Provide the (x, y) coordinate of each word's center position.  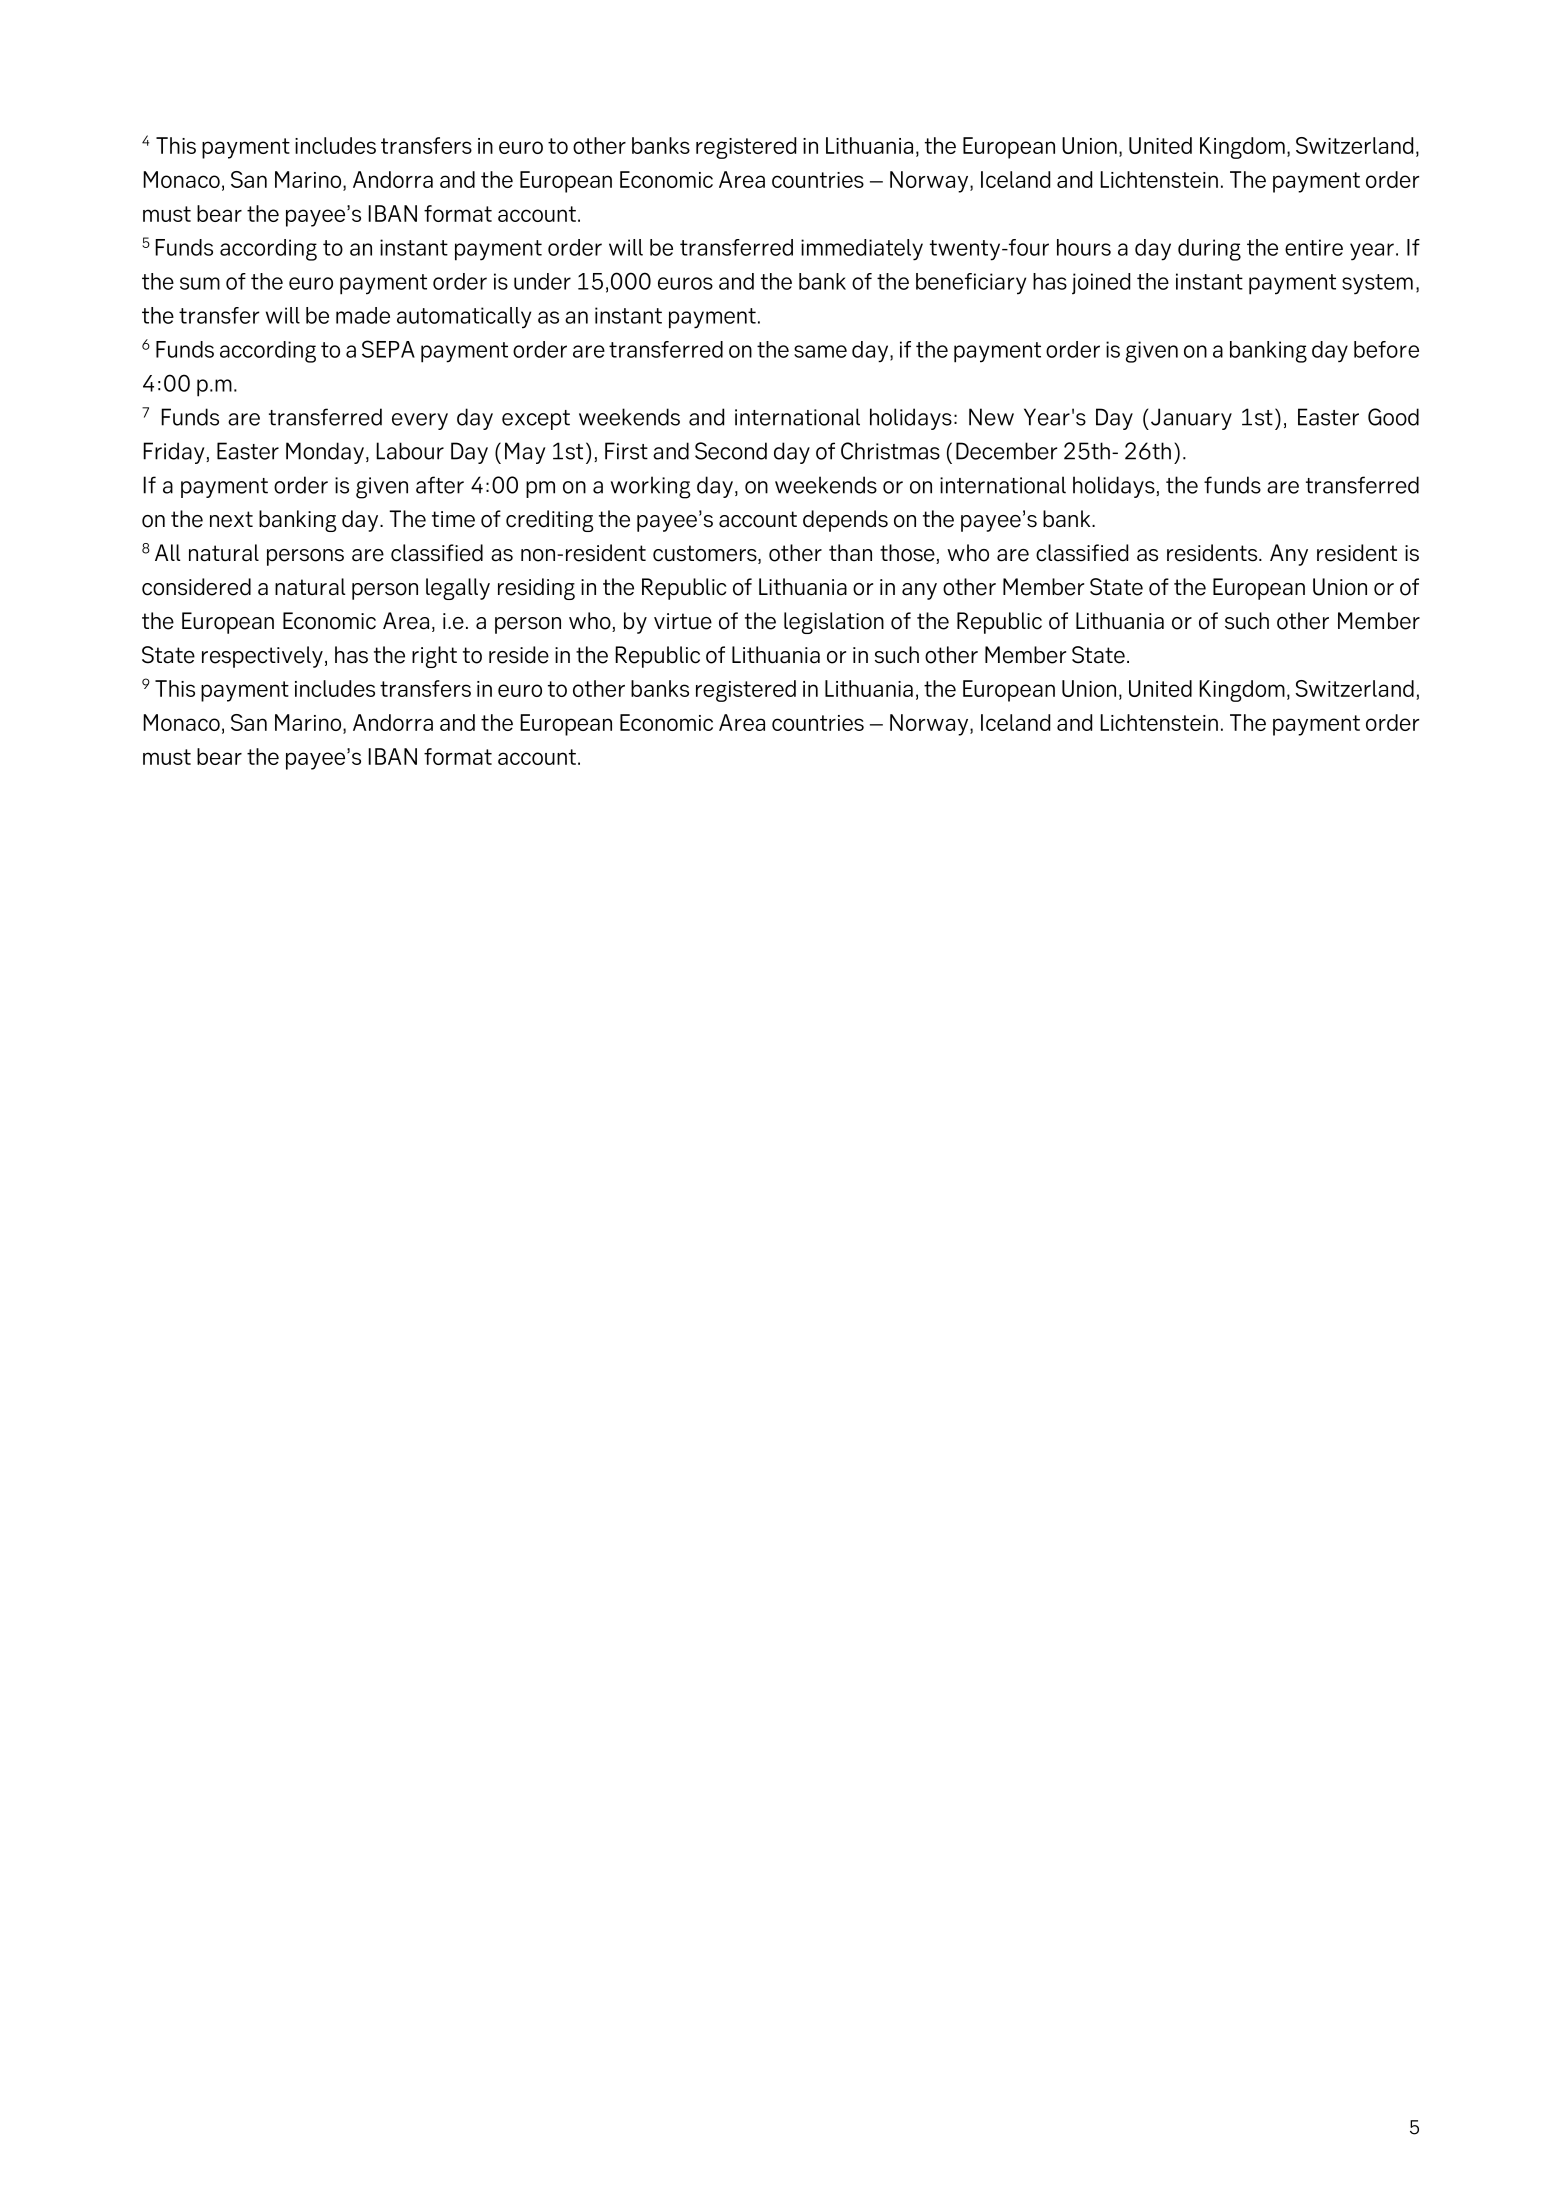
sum (200, 283)
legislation (834, 623)
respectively (262, 657)
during (1209, 250)
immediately (862, 250)
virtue (683, 621)
